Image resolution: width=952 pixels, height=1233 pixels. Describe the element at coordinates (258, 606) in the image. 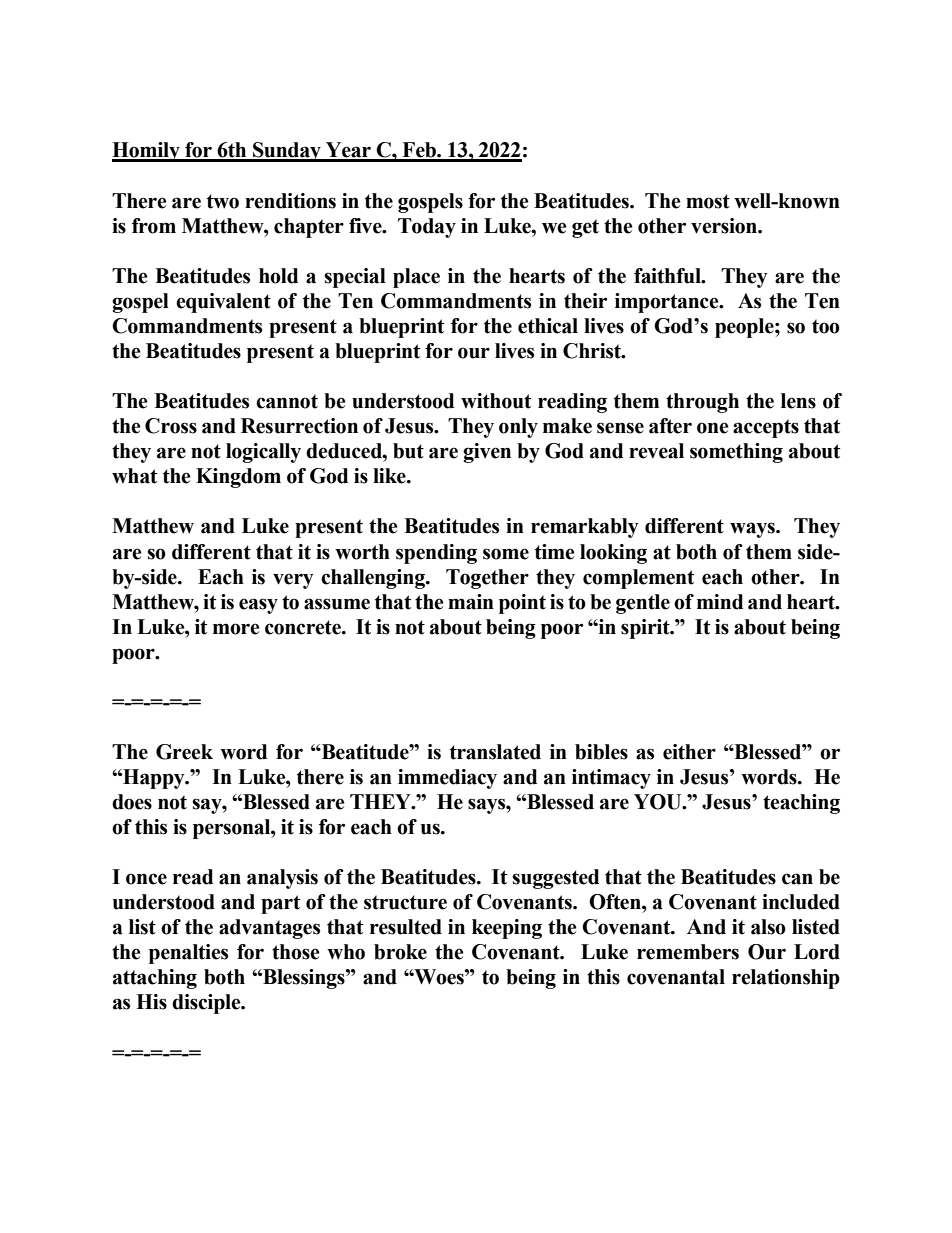

I see `easy` at that location.
